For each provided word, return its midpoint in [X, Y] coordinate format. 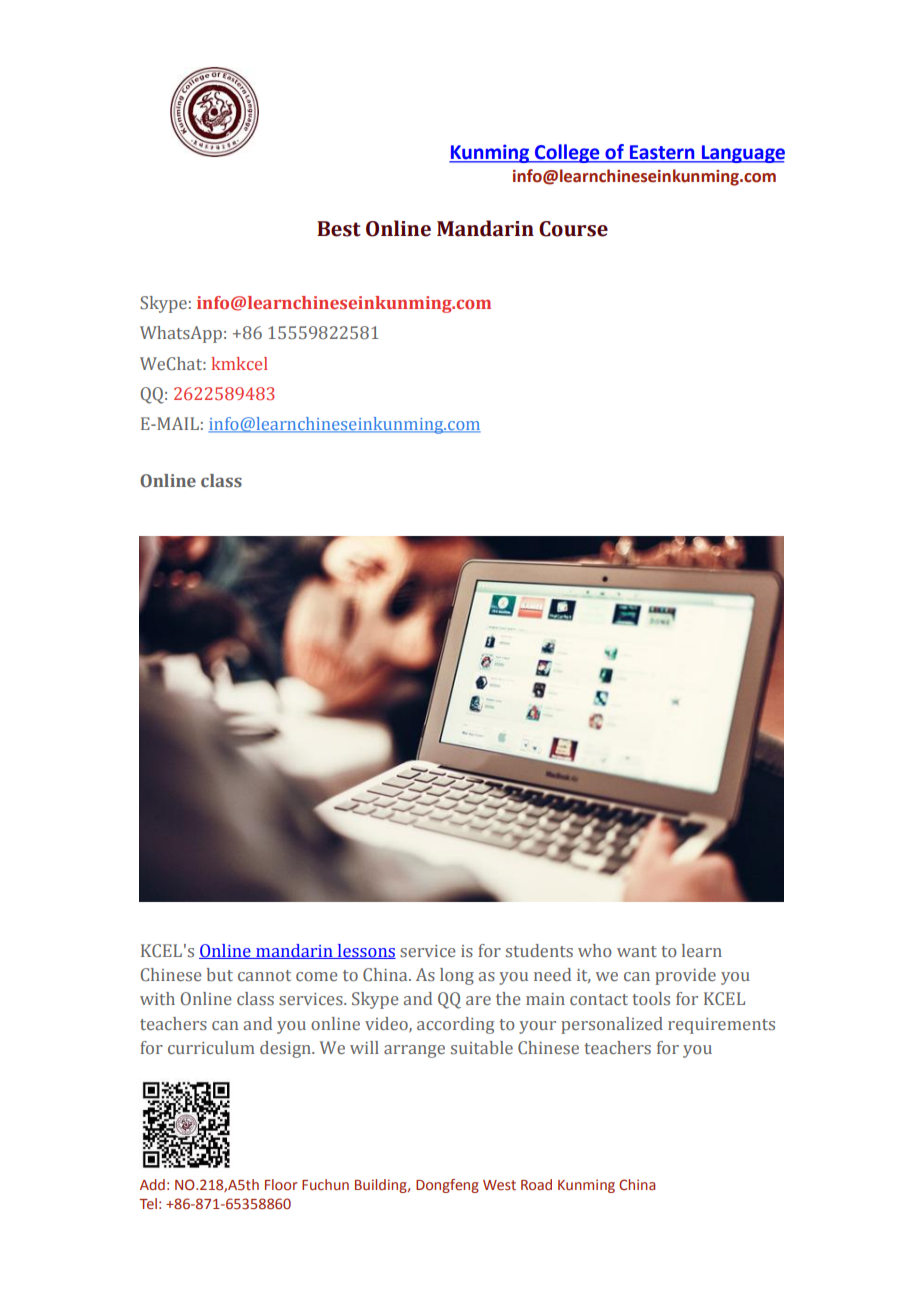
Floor [281, 1185]
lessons [365, 951]
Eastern [662, 152]
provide [685, 976]
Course [573, 229]
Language [742, 154]
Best [339, 229]
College [567, 153]
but [220, 974]
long [457, 976]
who [595, 950]
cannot [264, 975]
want [637, 951]
